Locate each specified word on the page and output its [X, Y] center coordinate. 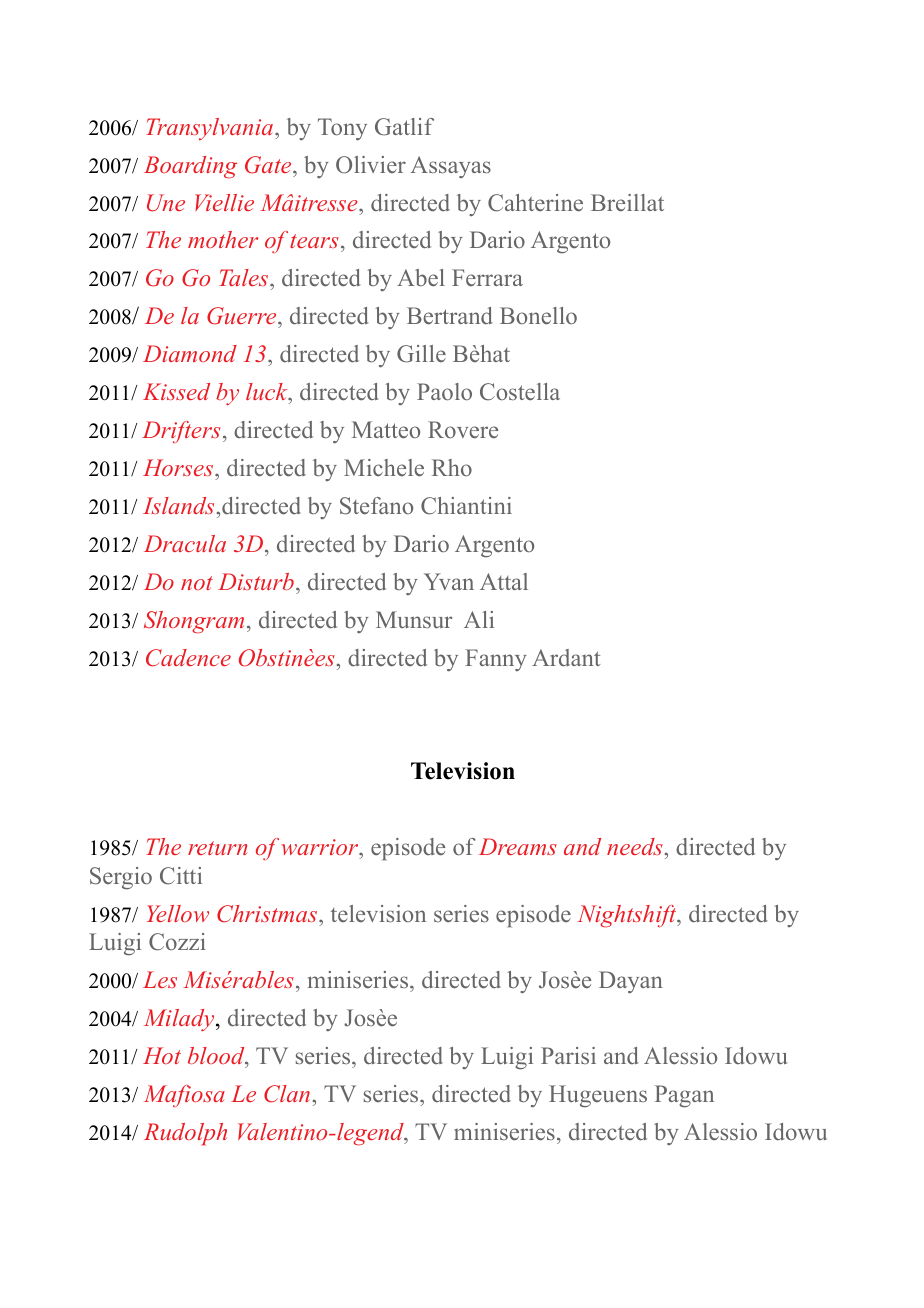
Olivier [371, 165]
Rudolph [185, 1134]
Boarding [190, 167]
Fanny [496, 660]
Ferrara [487, 277]
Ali [479, 619]
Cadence [188, 658]
